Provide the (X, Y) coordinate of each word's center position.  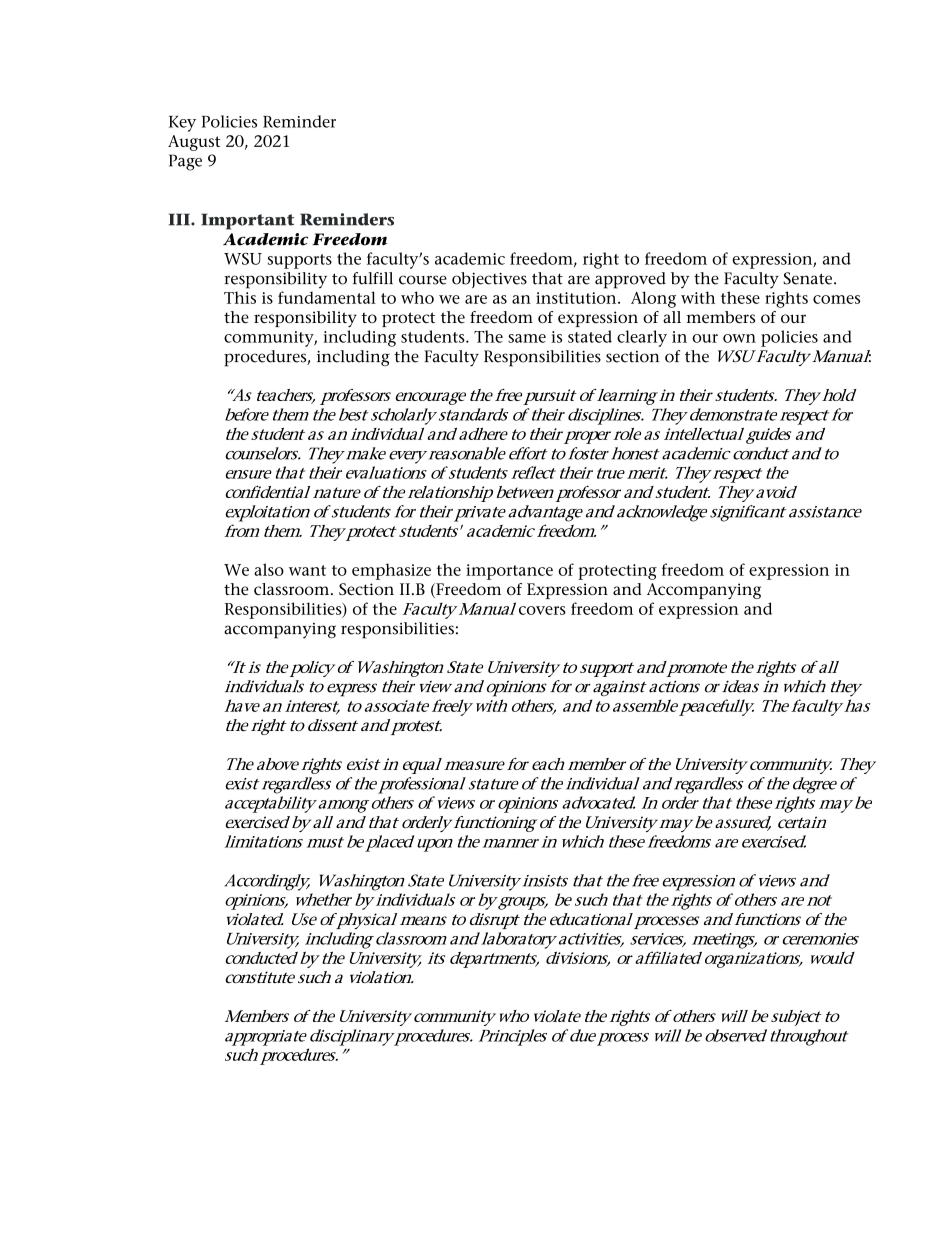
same (527, 338)
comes (836, 299)
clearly (642, 338)
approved (630, 280)
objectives (489, 280)
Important (247, 221)
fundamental (327, 297)
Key (182, 124)
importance (509, 572)
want (307, 570)
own (739, 338)
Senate (809, 278)
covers (542, 610)
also (269, 569)
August (194, 143)
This (240, 297)
